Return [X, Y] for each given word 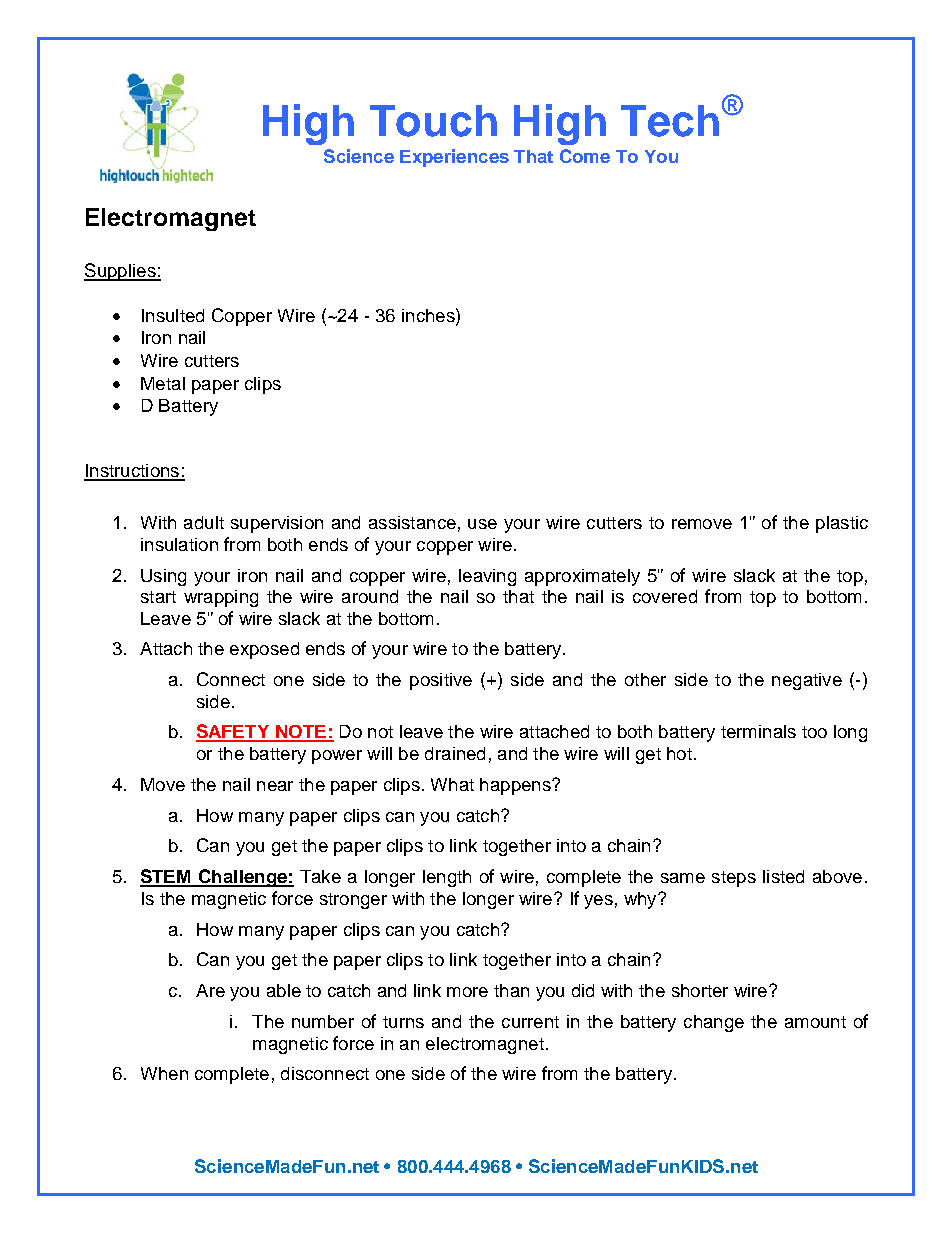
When [164, 1073]
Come [585, 156]
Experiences [454, 158]
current [530, 1022]
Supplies [121, 272]
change [714, 1023]
